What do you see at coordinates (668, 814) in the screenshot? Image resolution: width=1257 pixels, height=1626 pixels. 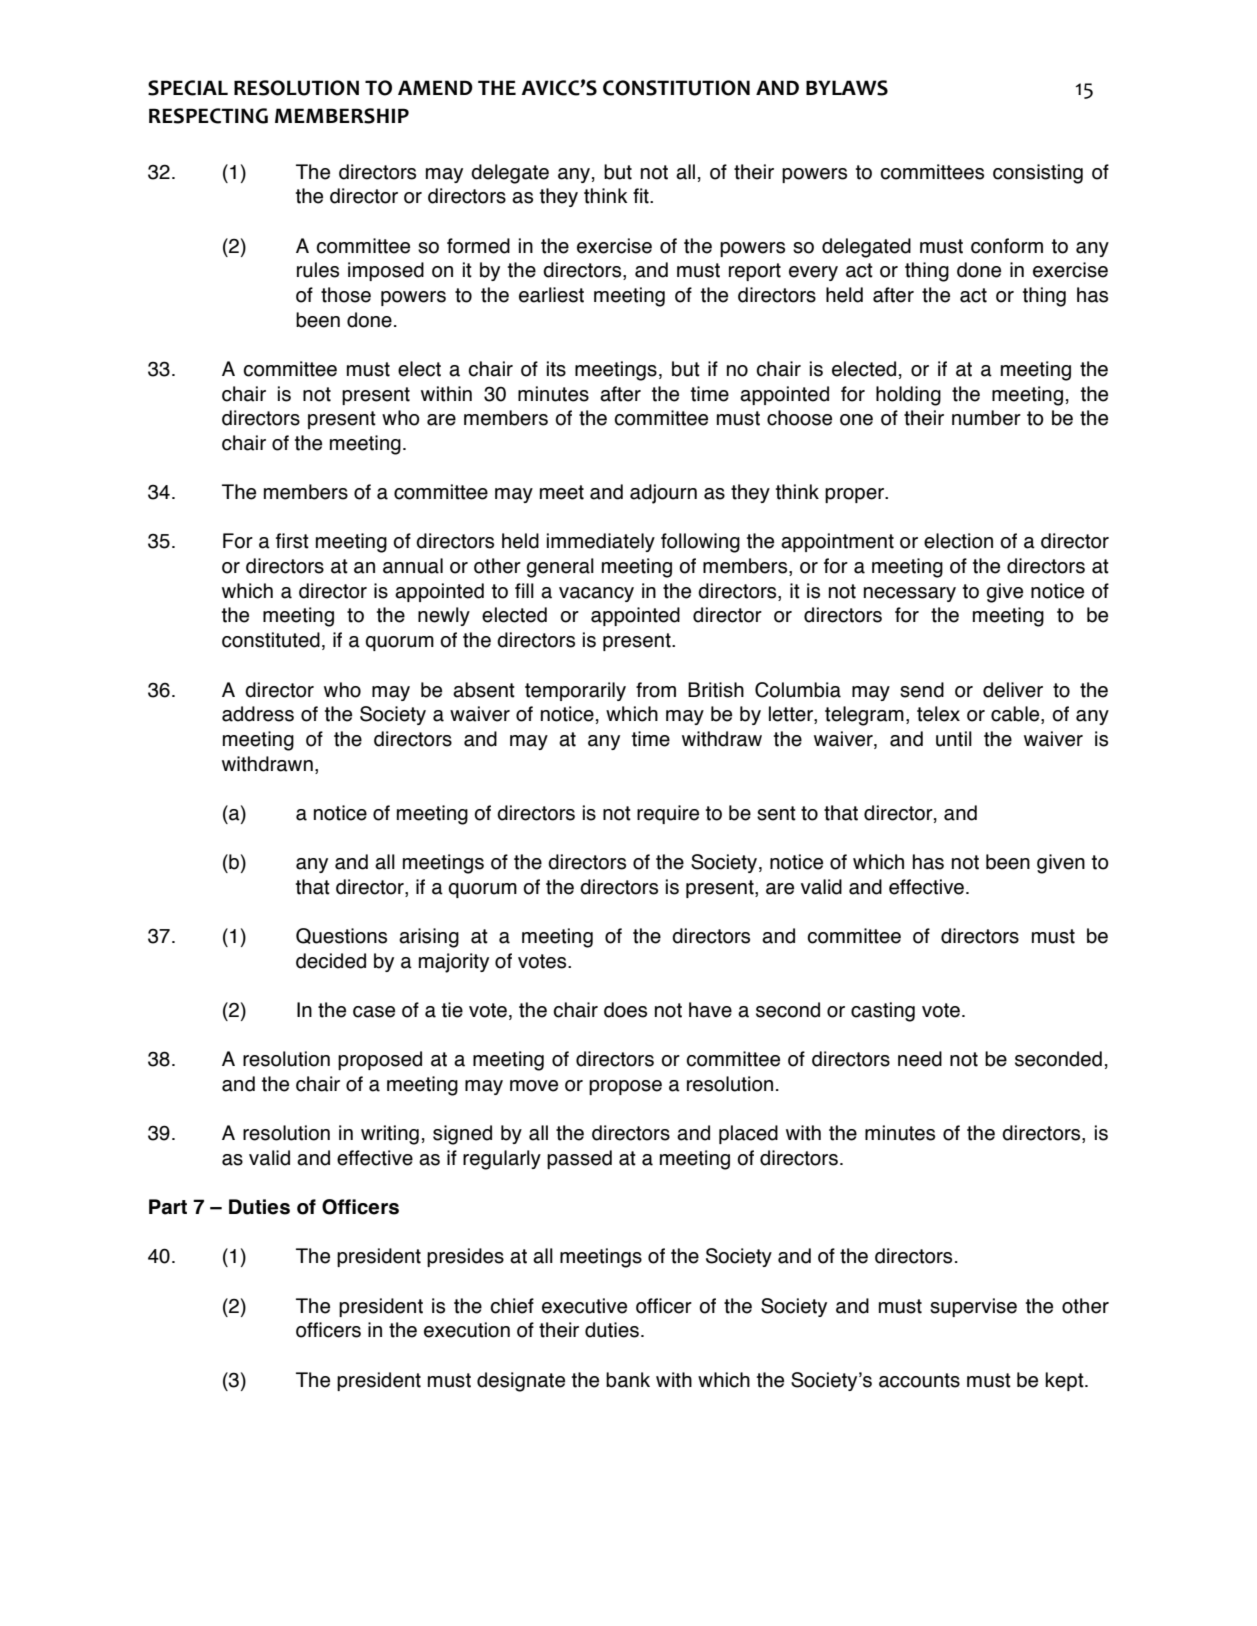 I see `require` at bounding box center [668, 814].
